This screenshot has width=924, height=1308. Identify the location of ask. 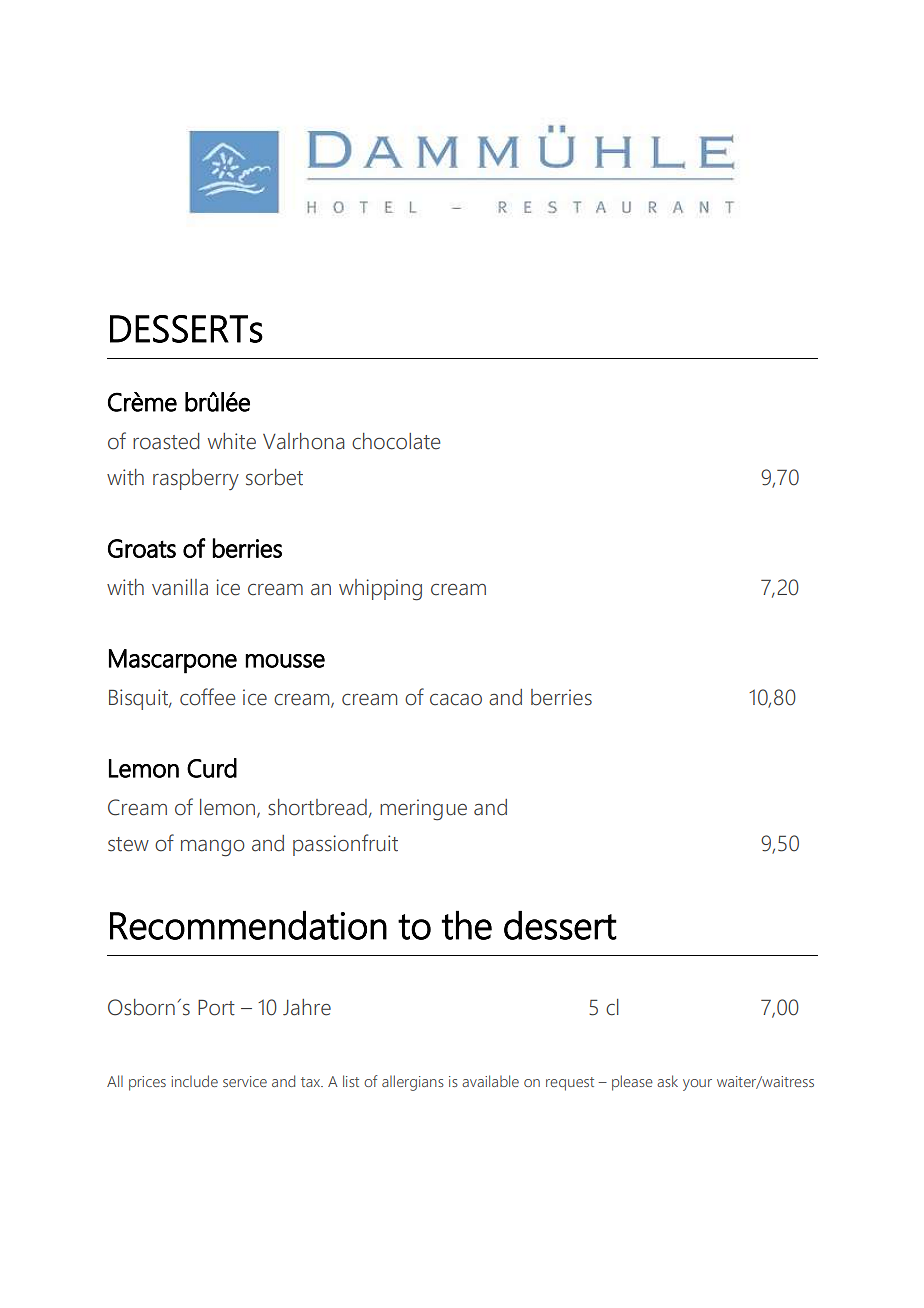
(667, 1081).
